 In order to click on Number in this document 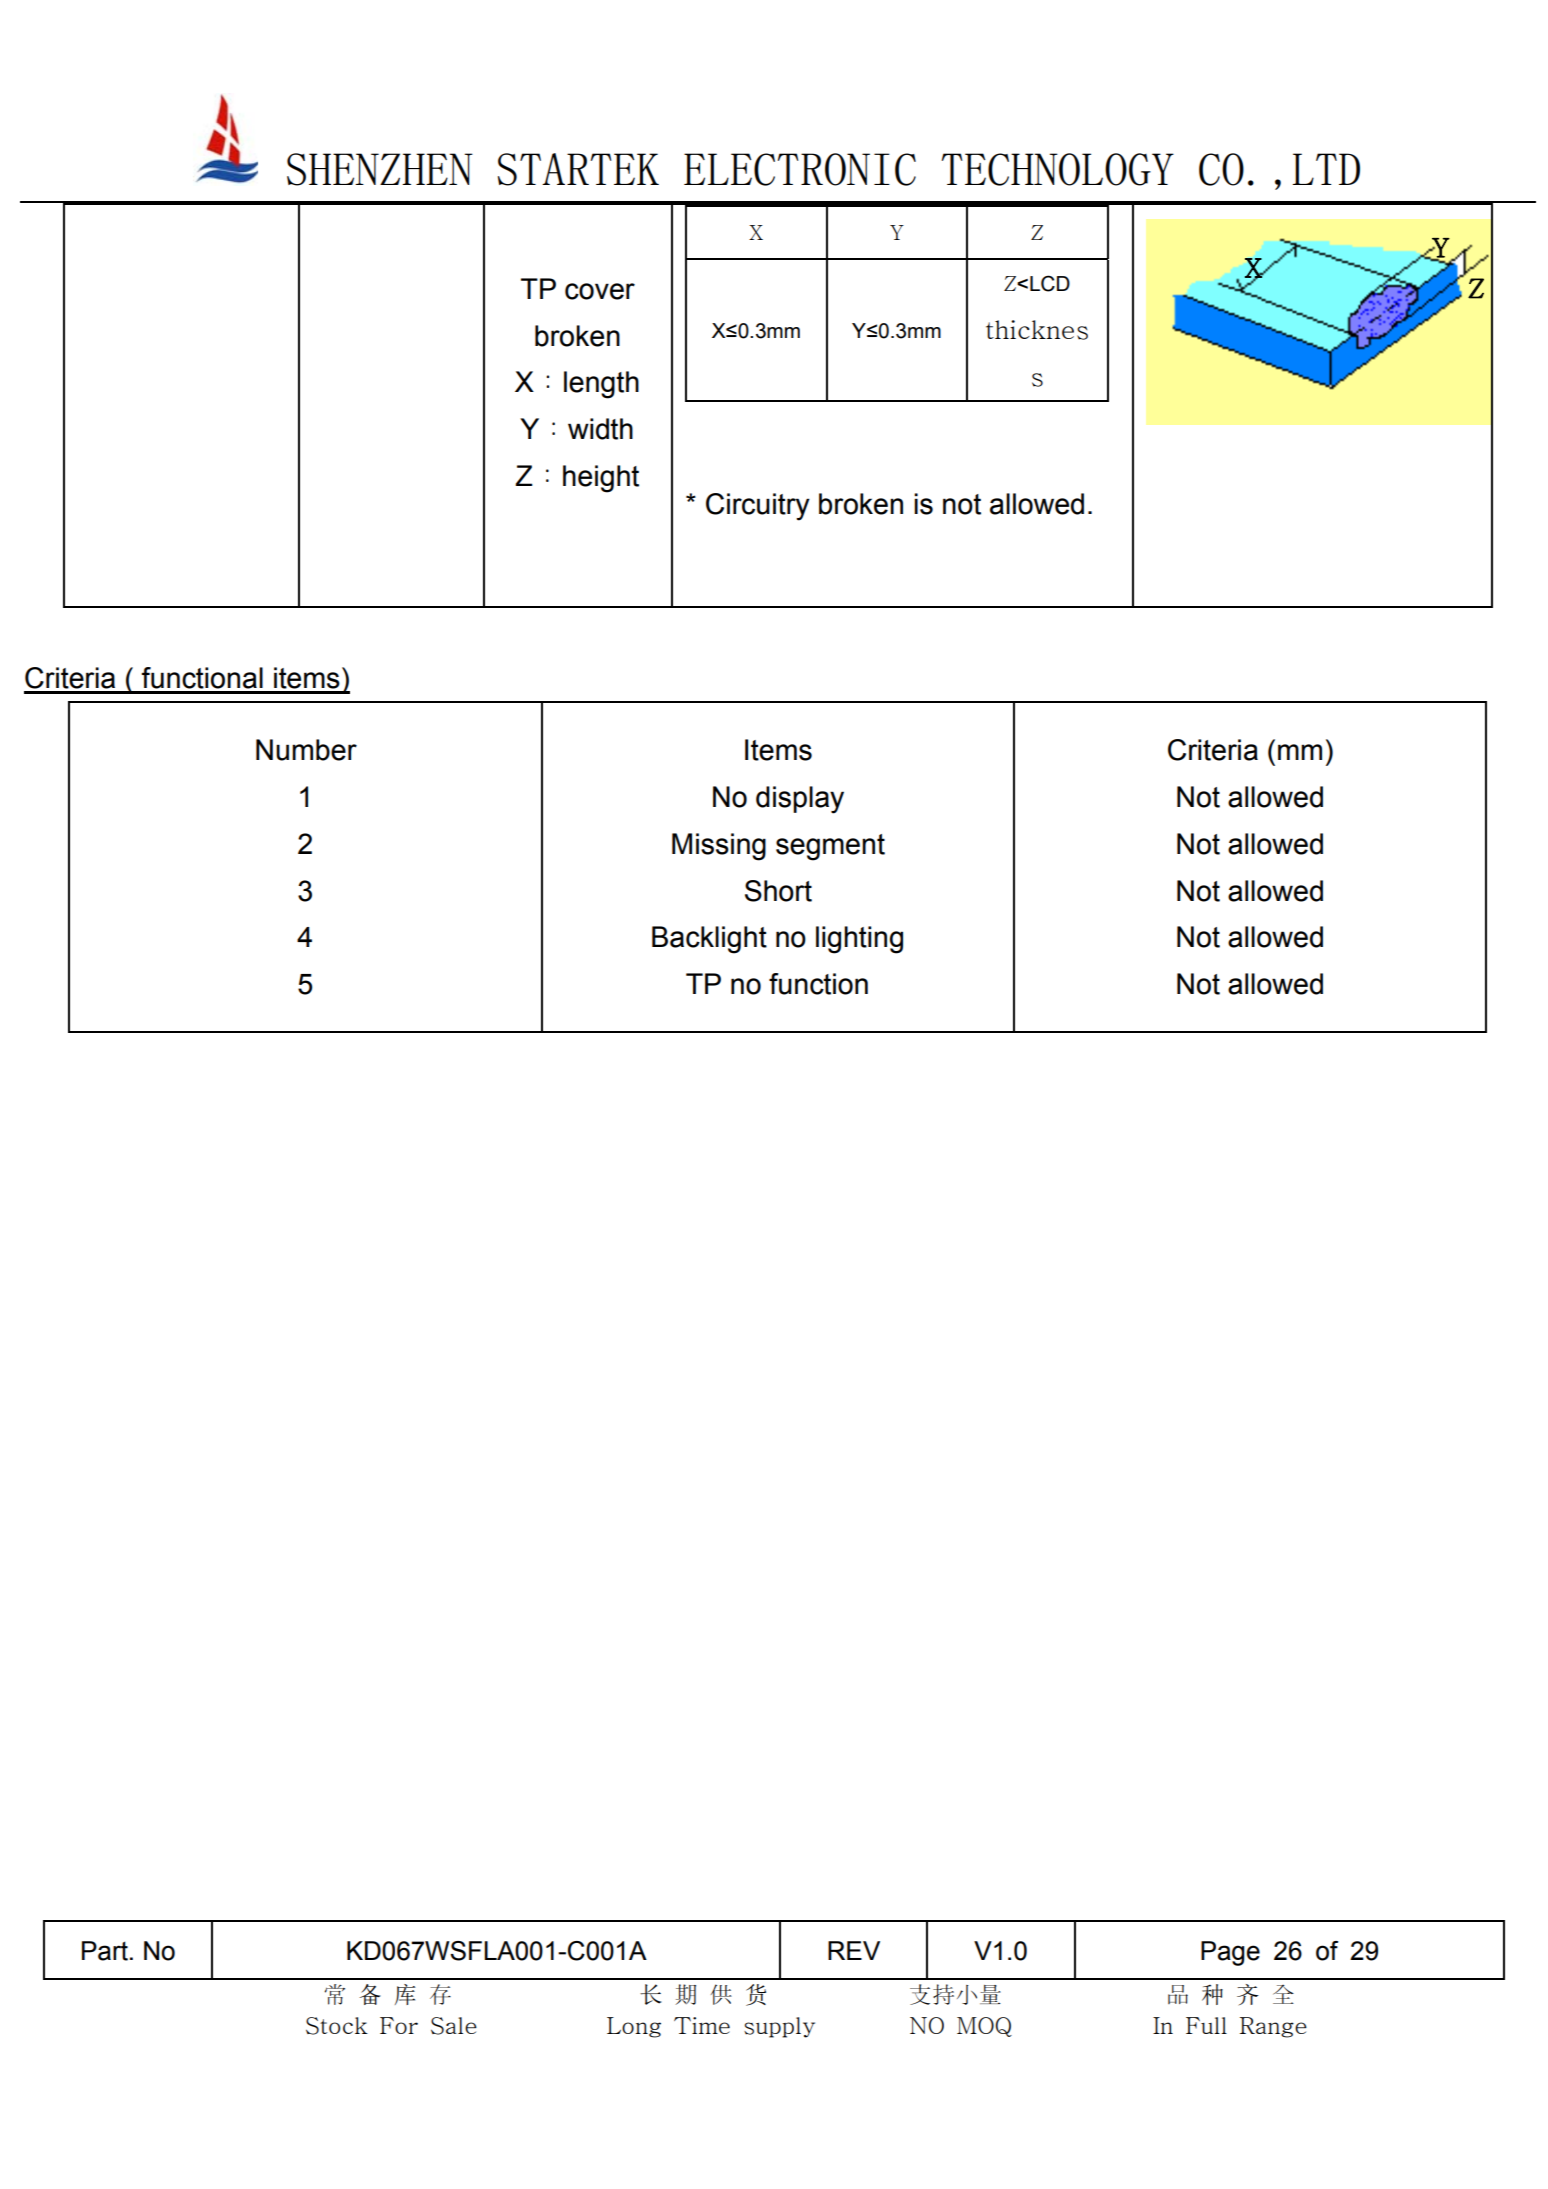, I will do `click(306, 750)`.
